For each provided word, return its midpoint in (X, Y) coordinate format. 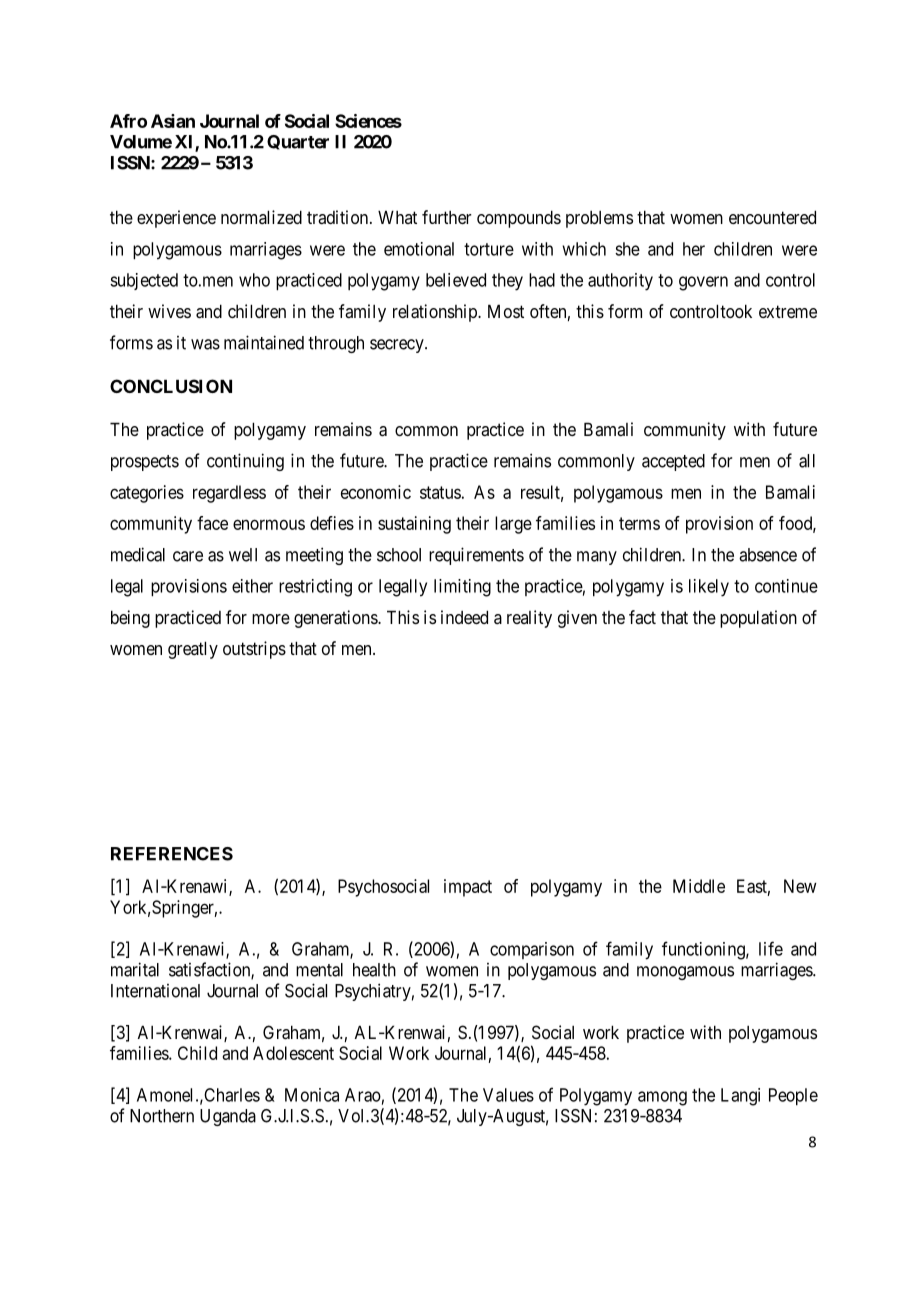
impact (468, 888)
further (447, 217)
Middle (699, 886)
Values (508, 1095)
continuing (245, 462)
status (440, 492)
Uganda (228, 1117)
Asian (173, 121)
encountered (772, 217)
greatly (193, 650)
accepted (673, 462)
